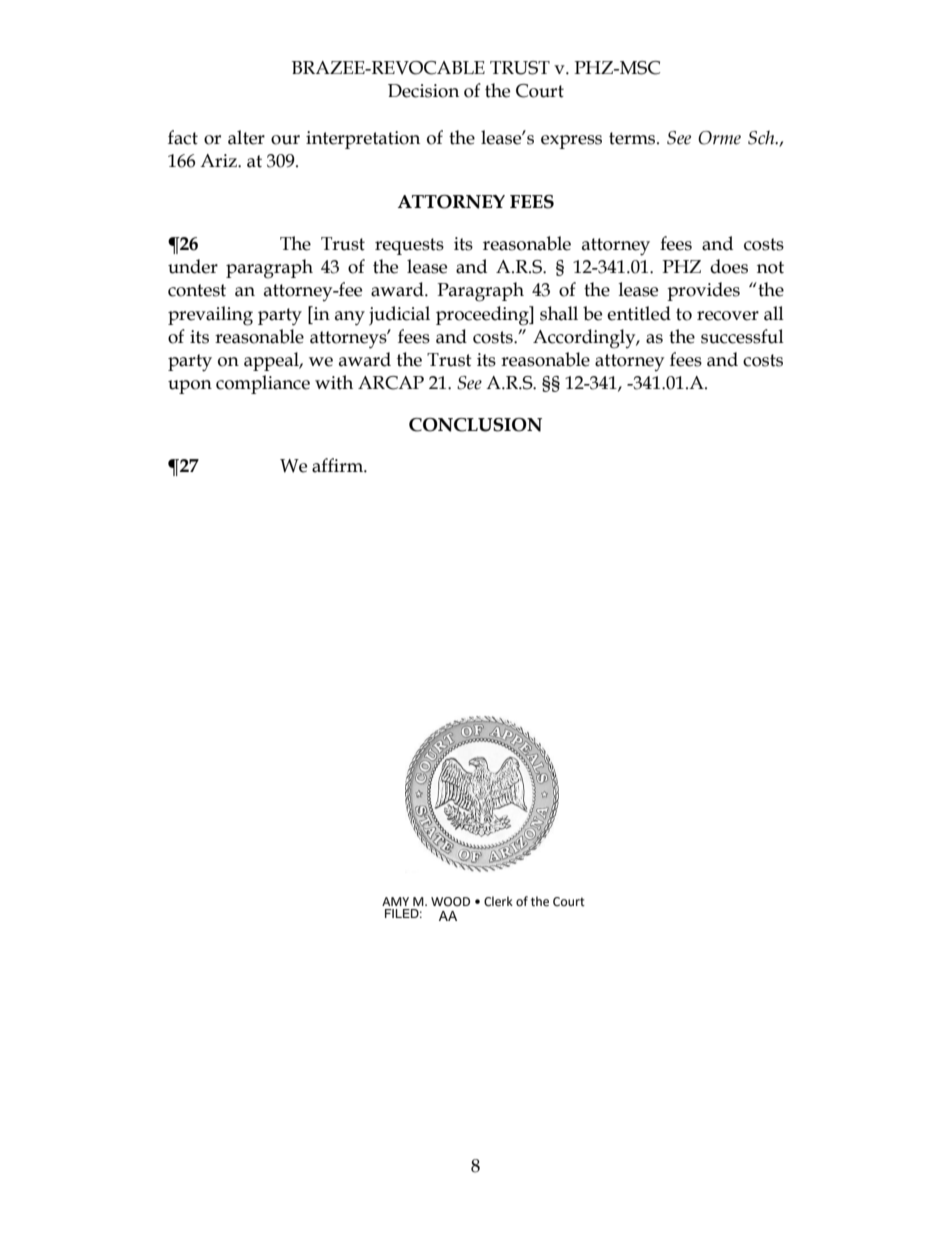  What do you see at coordinates (571, 142) in the image?
I see `express` at bounding box center [571, 142].
